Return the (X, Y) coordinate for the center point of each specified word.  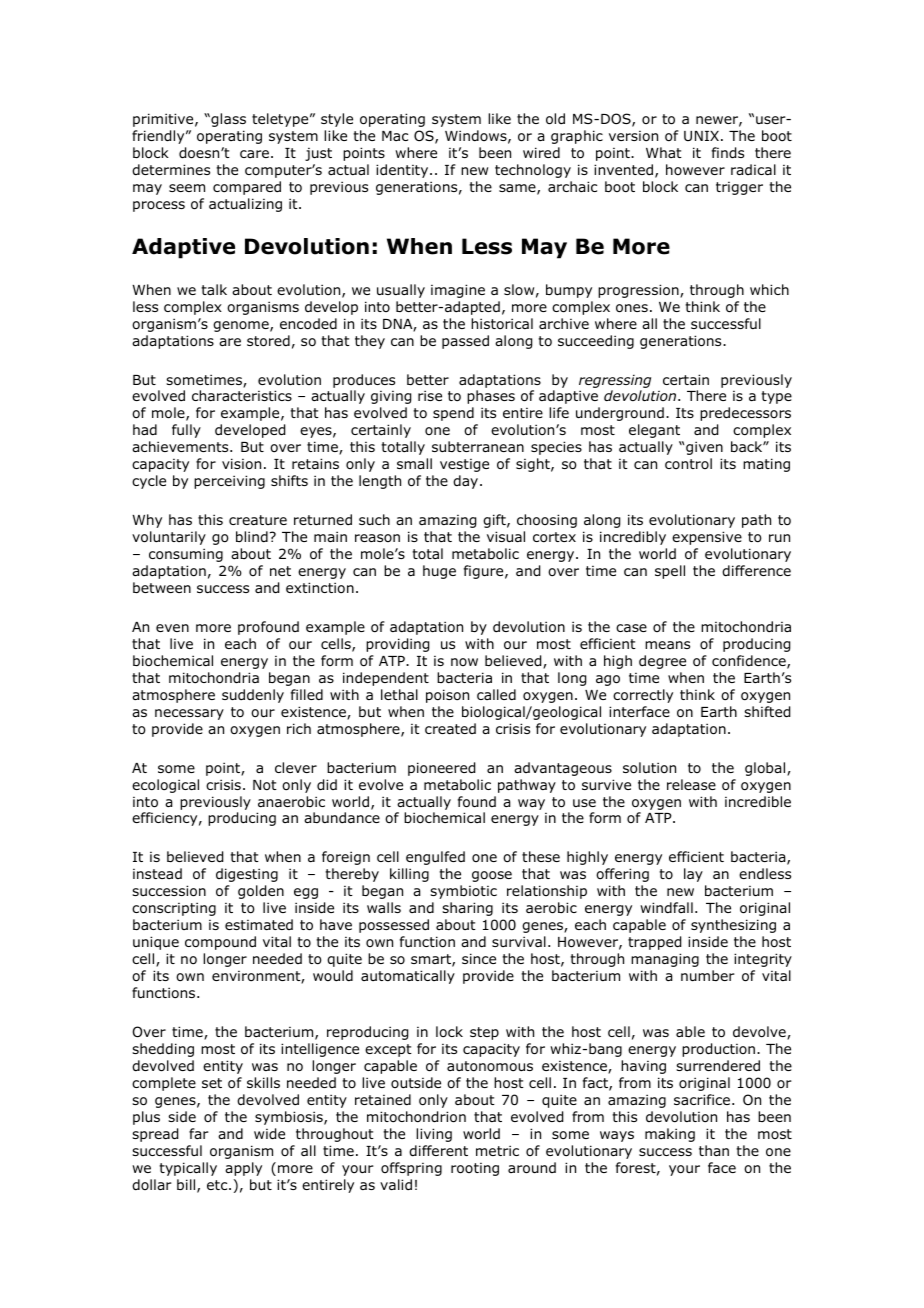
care (254, 154)
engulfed (435, 858)
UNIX (701, 136)
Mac (395, 136)
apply (243, 1169)
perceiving (229, 482)
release (691, 784)
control (688, 463)
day (467, 482)
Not (265, 785)
